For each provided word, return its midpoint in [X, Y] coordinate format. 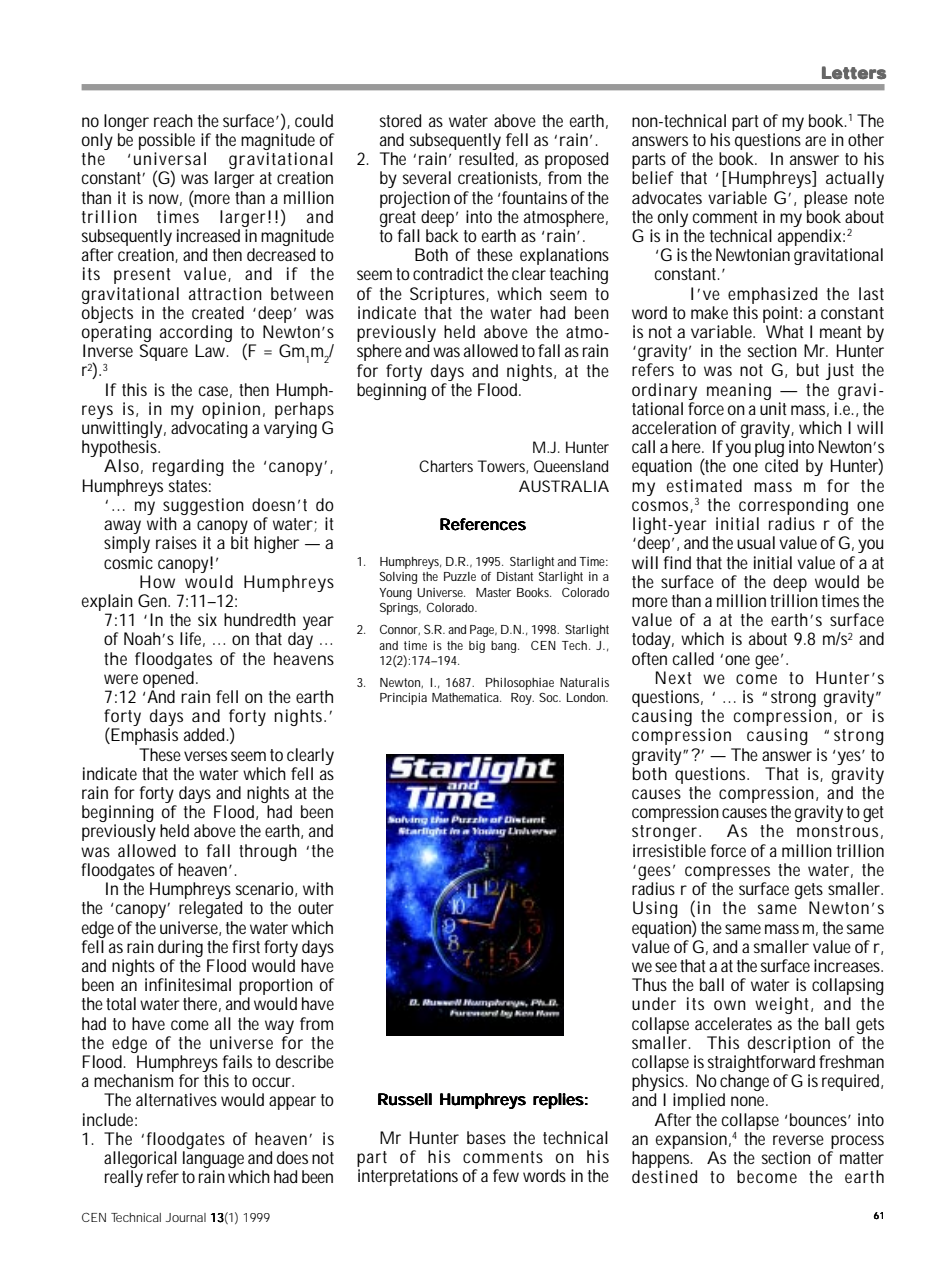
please [826, 199]
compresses [727, 873]
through [268, 852]
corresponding [793, 506]
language [213, 1161]
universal [170, 158]
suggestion [203, 506]
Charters [446, 466]
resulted [487, 159]
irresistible [669, 850]
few [506, 1175]
